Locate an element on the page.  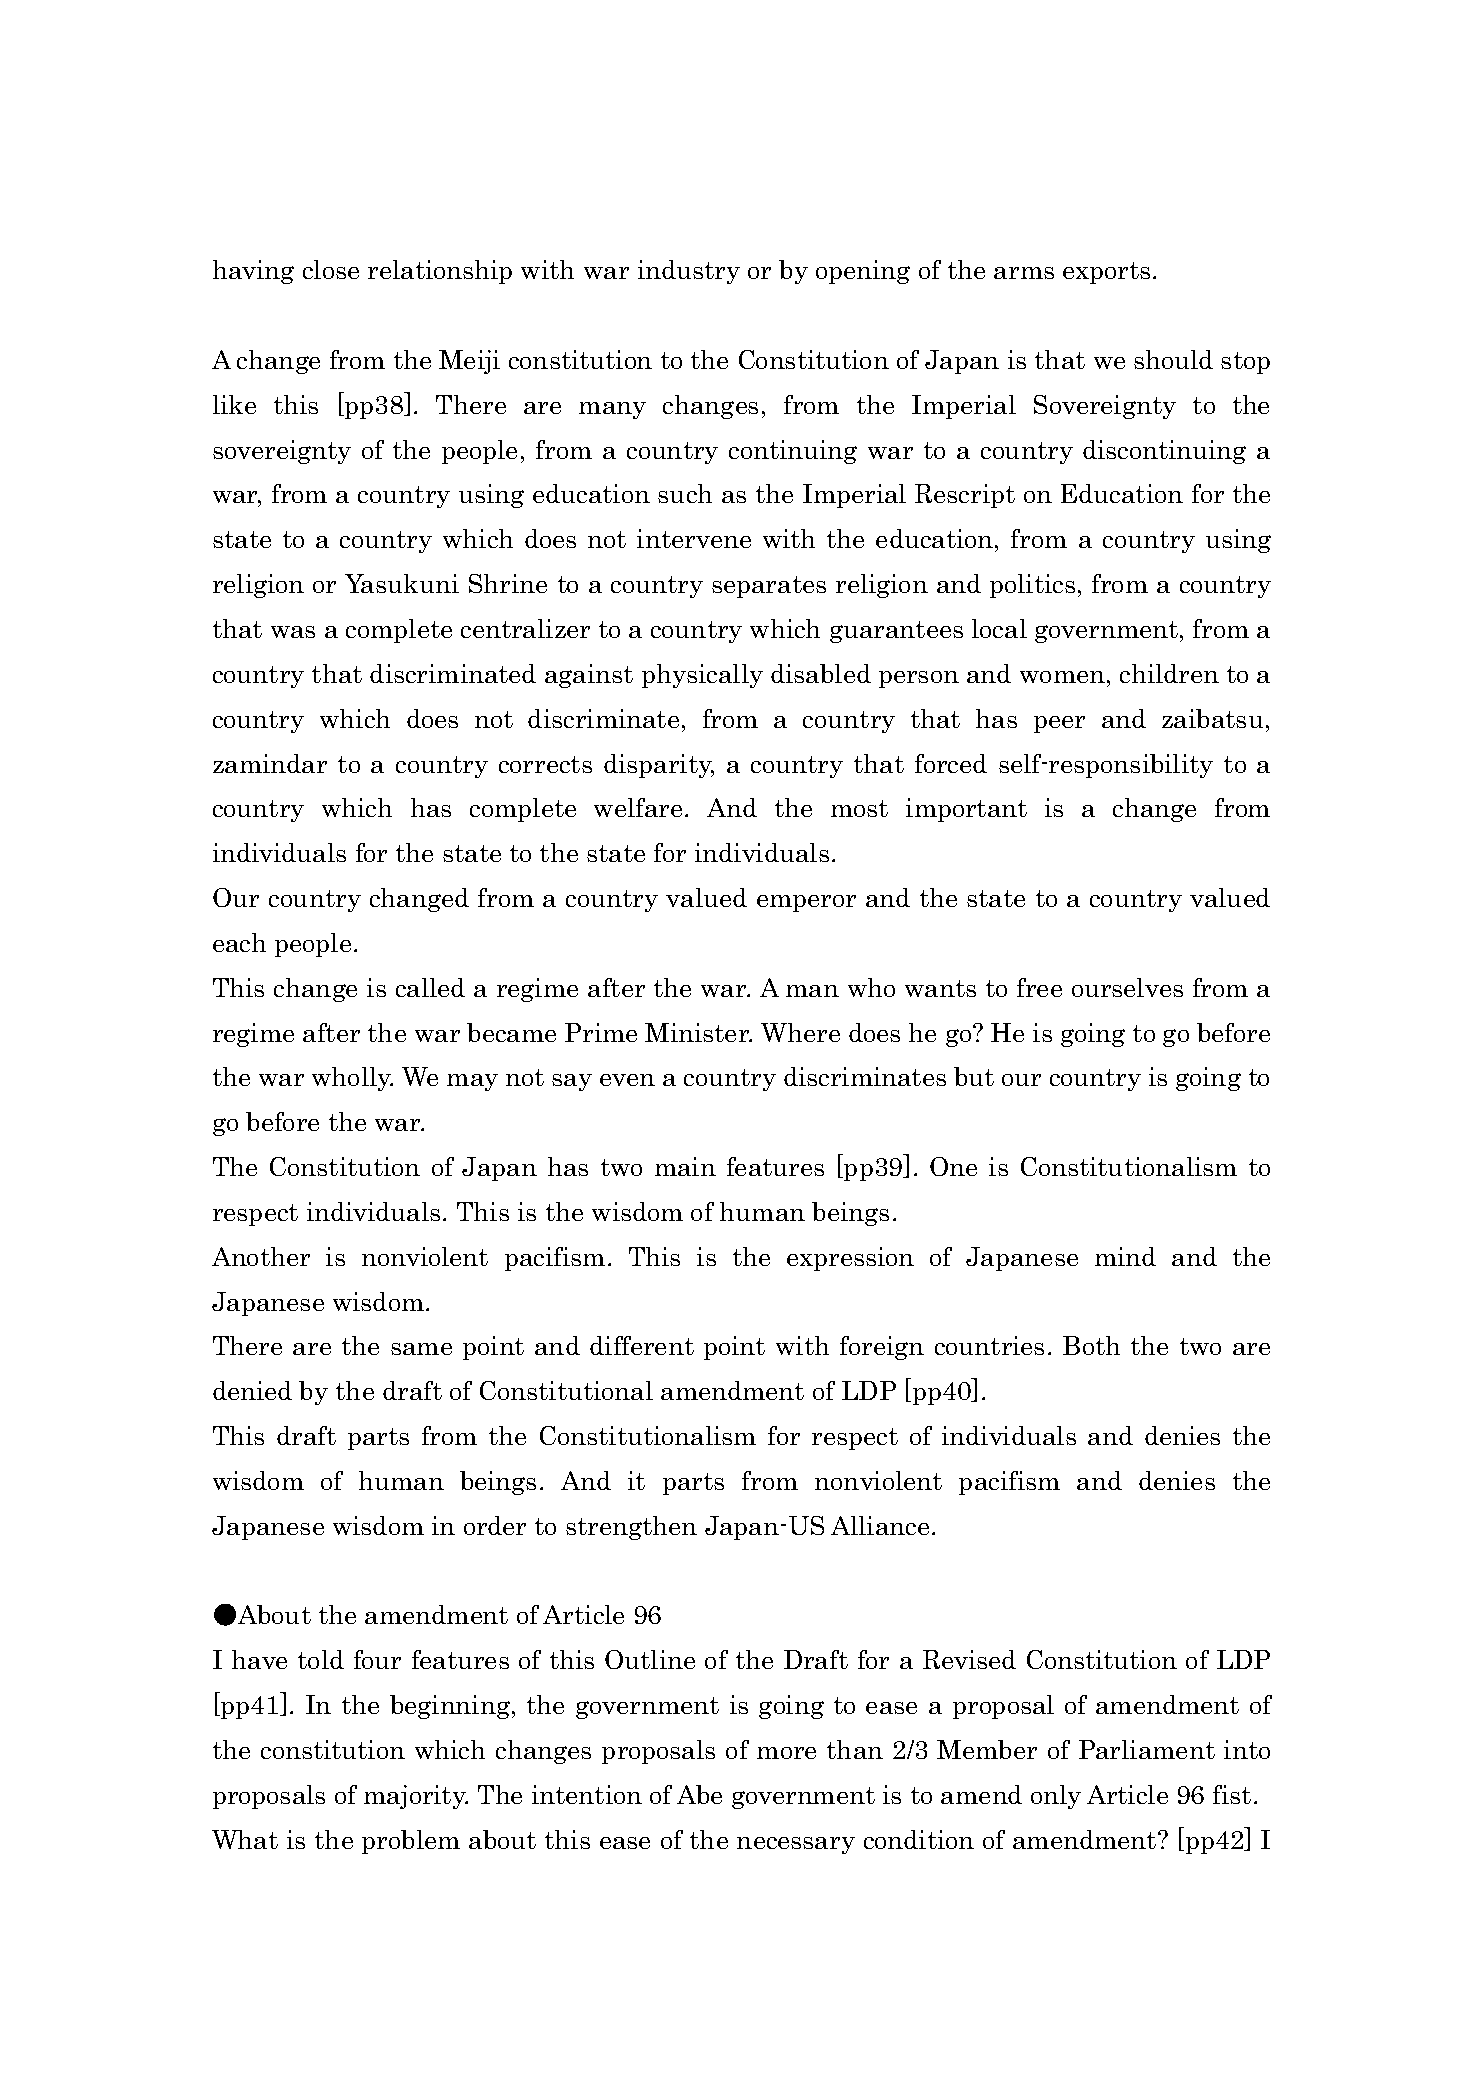
industry is located at coordinates (689, 272).
